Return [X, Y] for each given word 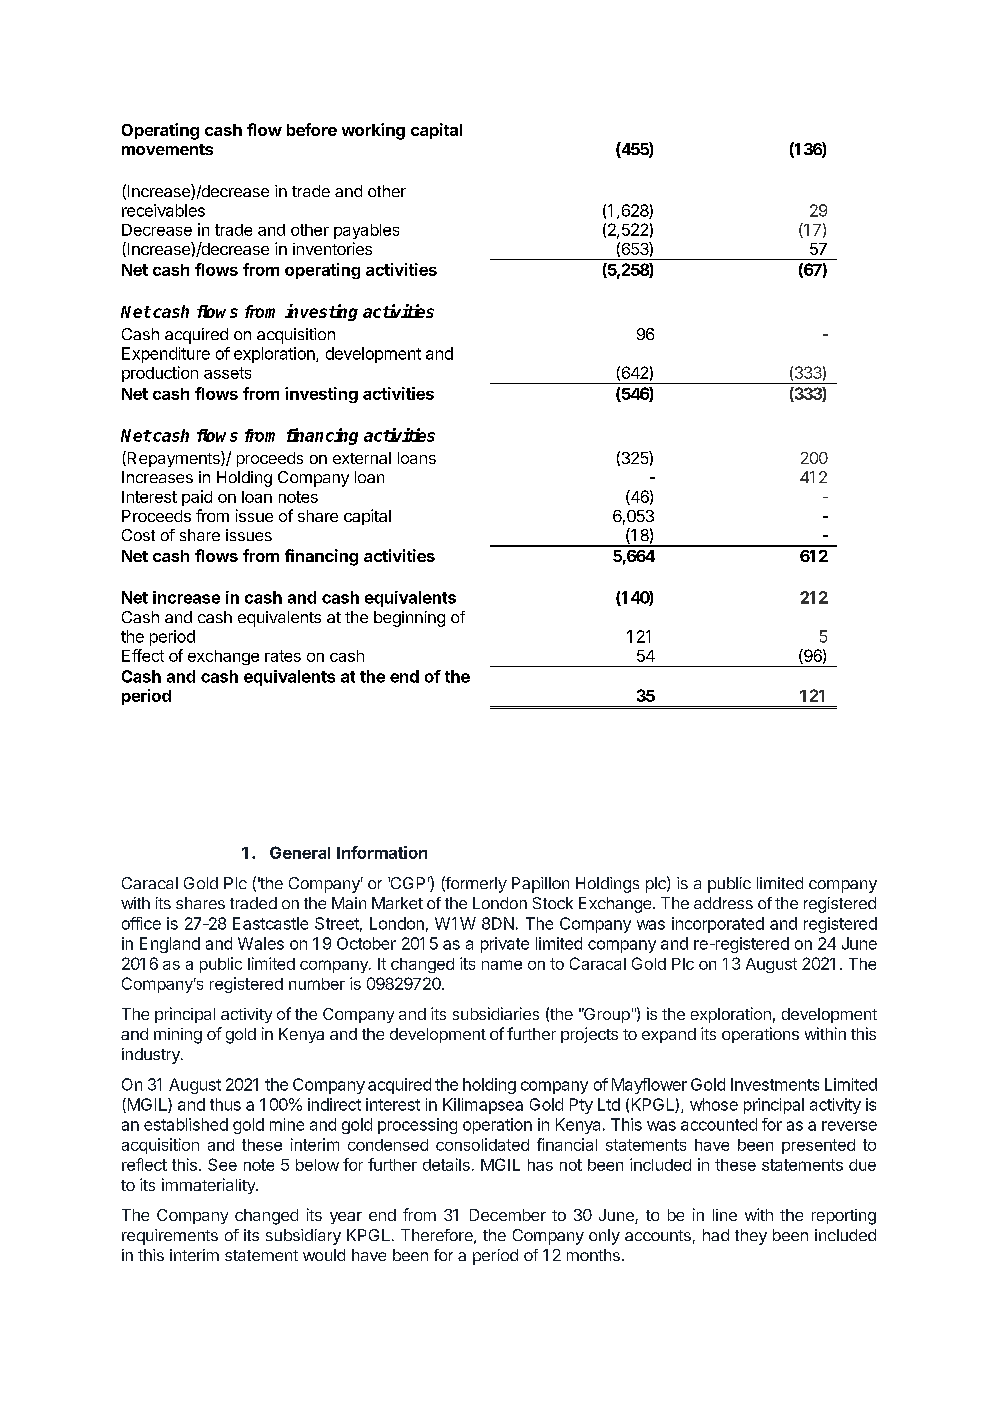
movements [167, 149]
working [373, 131]
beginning [409, 619]
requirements [170, 1237]
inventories [332, 248]
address [723, 903]
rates [283, 656]
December [508, 1215]
